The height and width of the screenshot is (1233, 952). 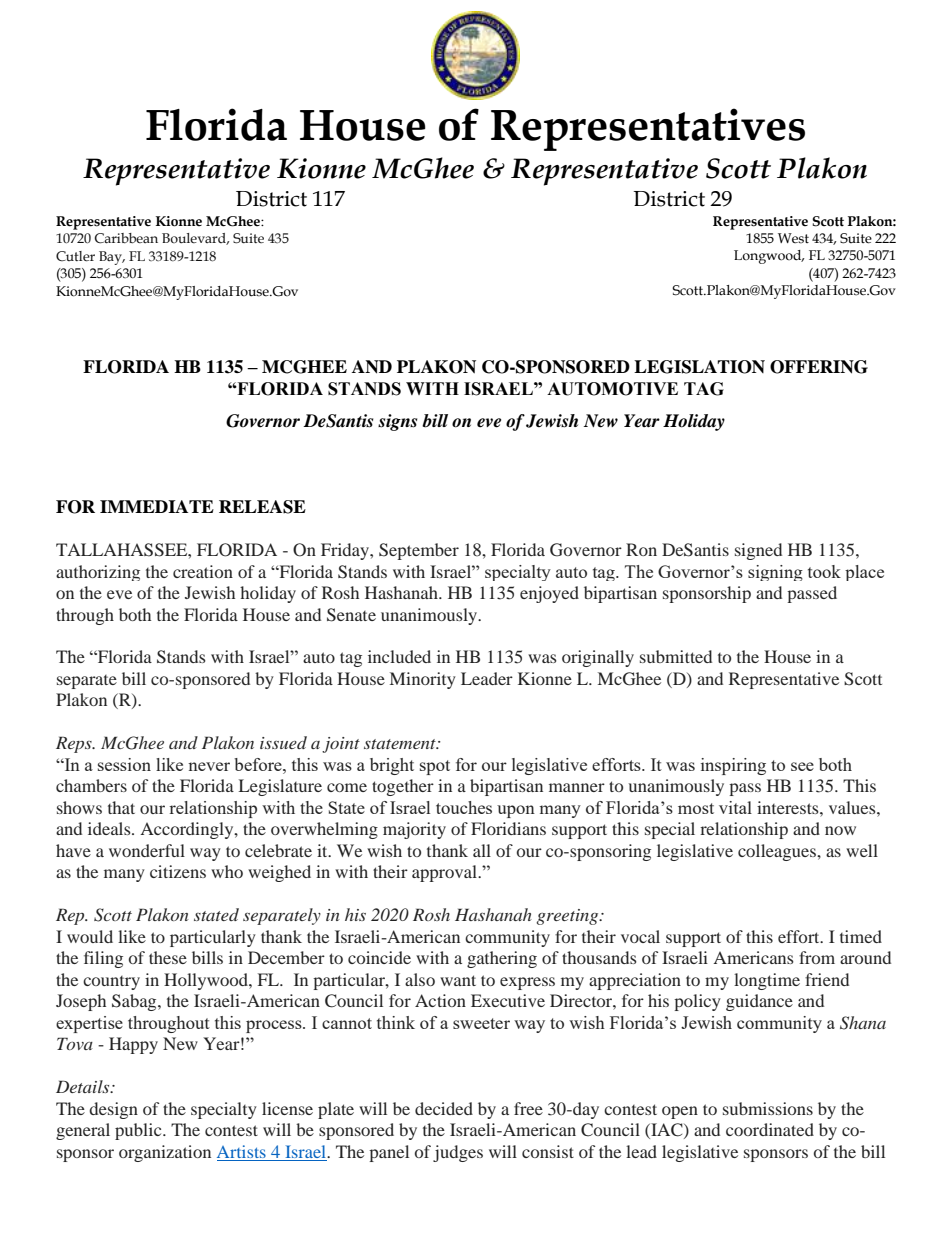 I want to click on Reps, so click(x=75, y=744).
